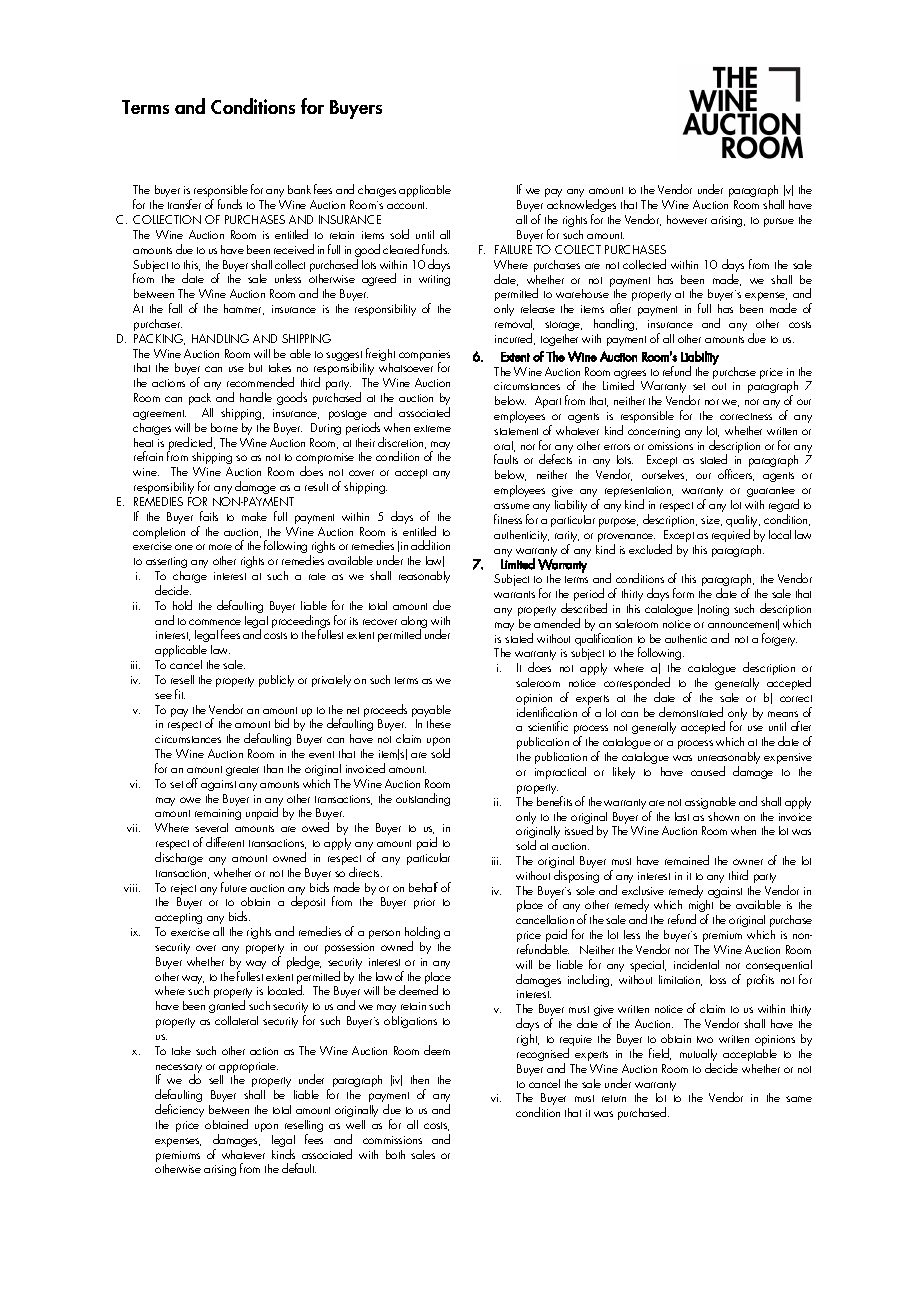 The width and height of the screenshot is (924, 1308). I want to click on fails, so click(209, 516).
